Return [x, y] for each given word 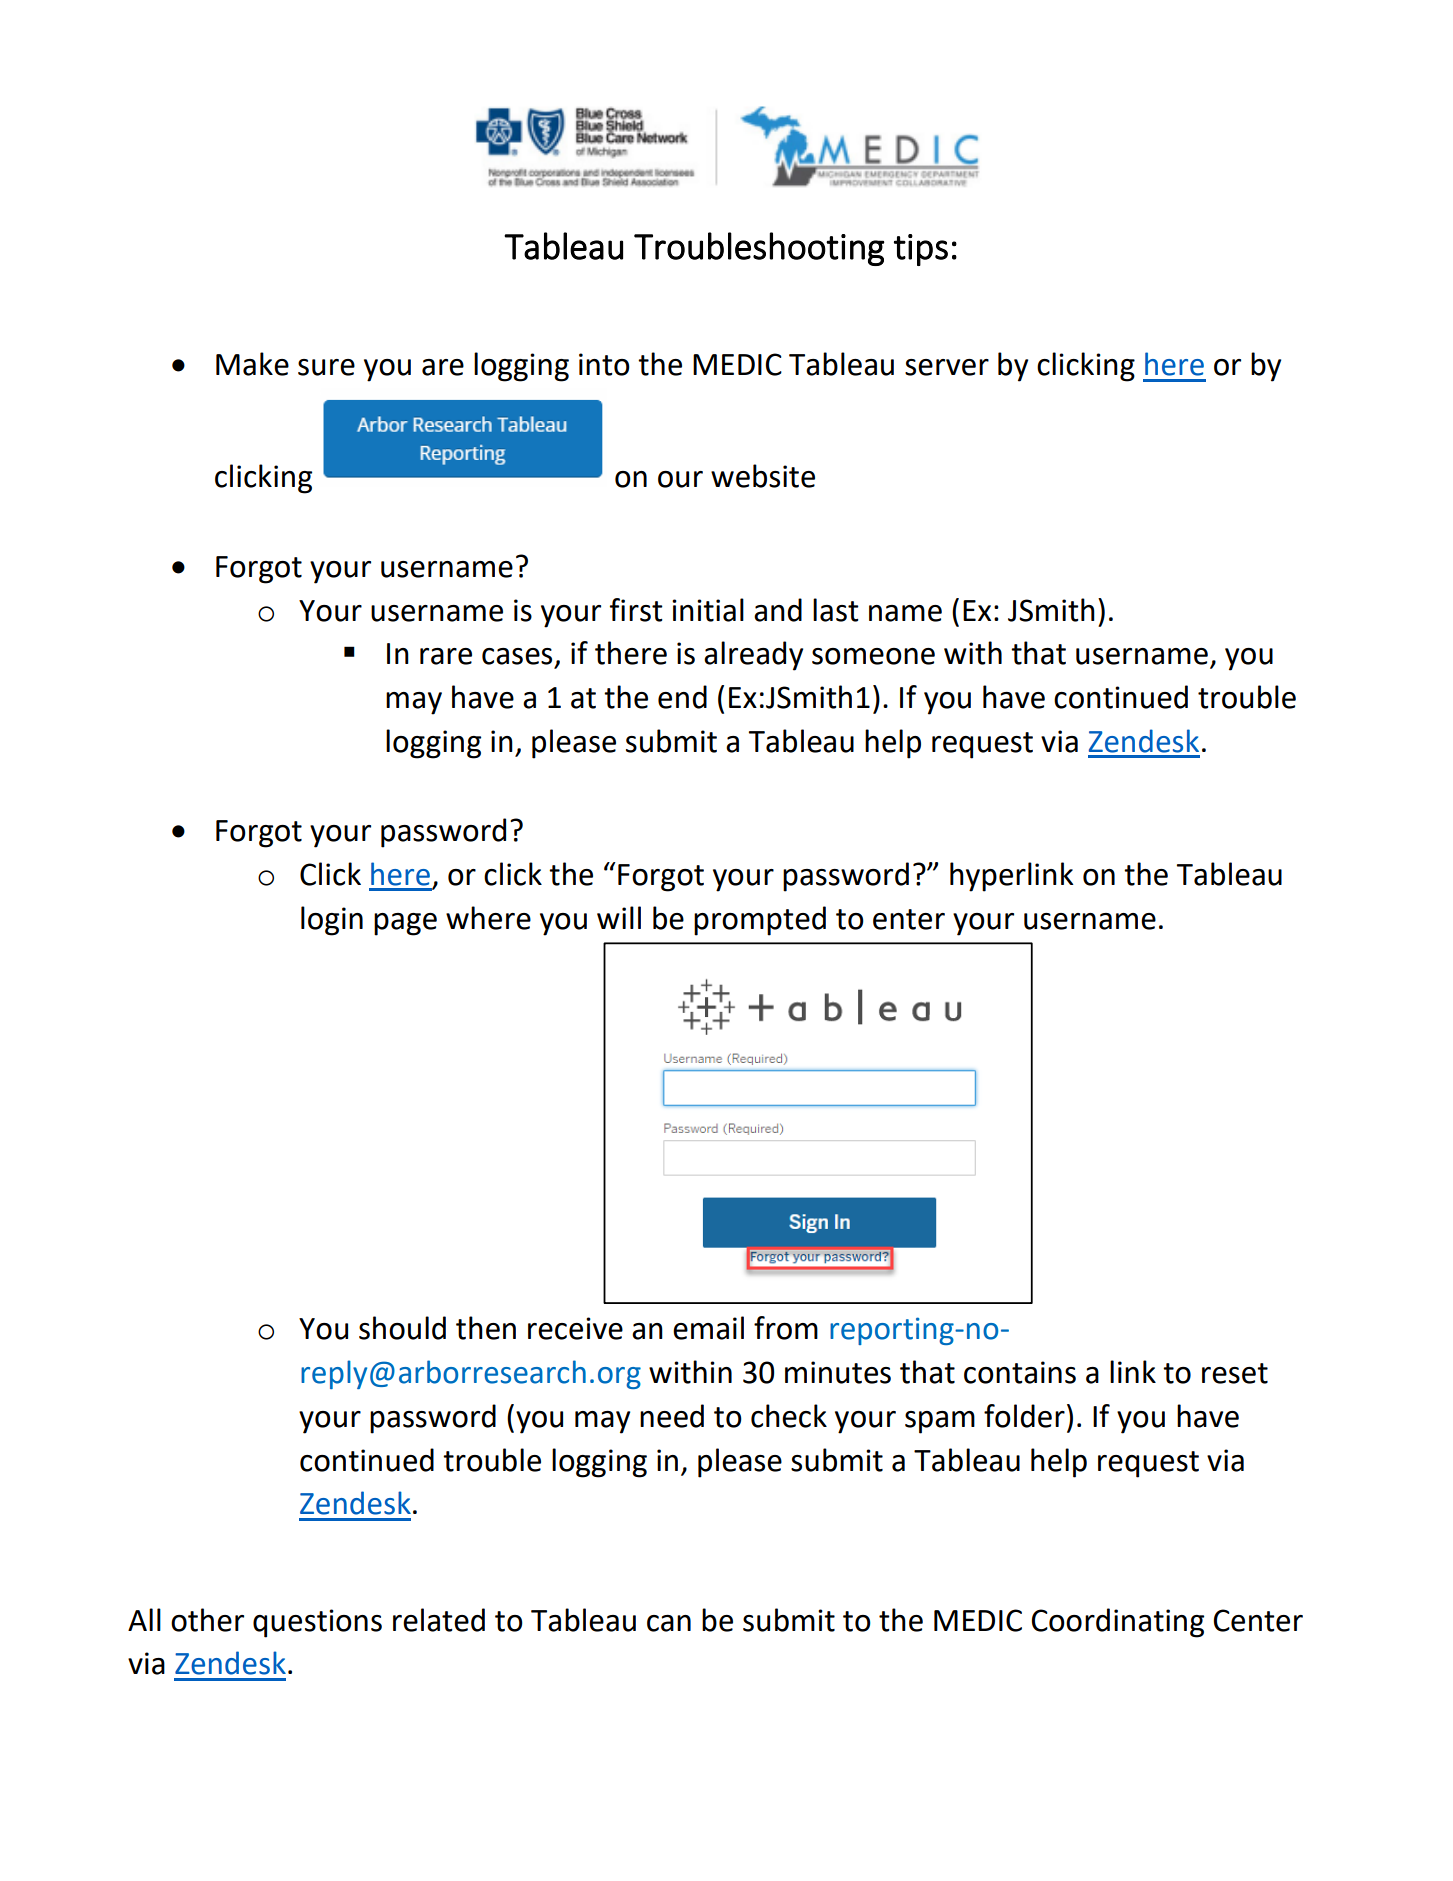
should [402, 1328]
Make [252, 364]
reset [1235, 1373]
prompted [760, 921]
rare [446, 656]
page [405, 924]
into [604, 364]
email [708, 1328]
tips [921, 250]
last [836, 610]
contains [1020, 1372]
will [619, 917]
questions [317, 1623]
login [332, 921]
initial [708, 610]
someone [873, 656]
